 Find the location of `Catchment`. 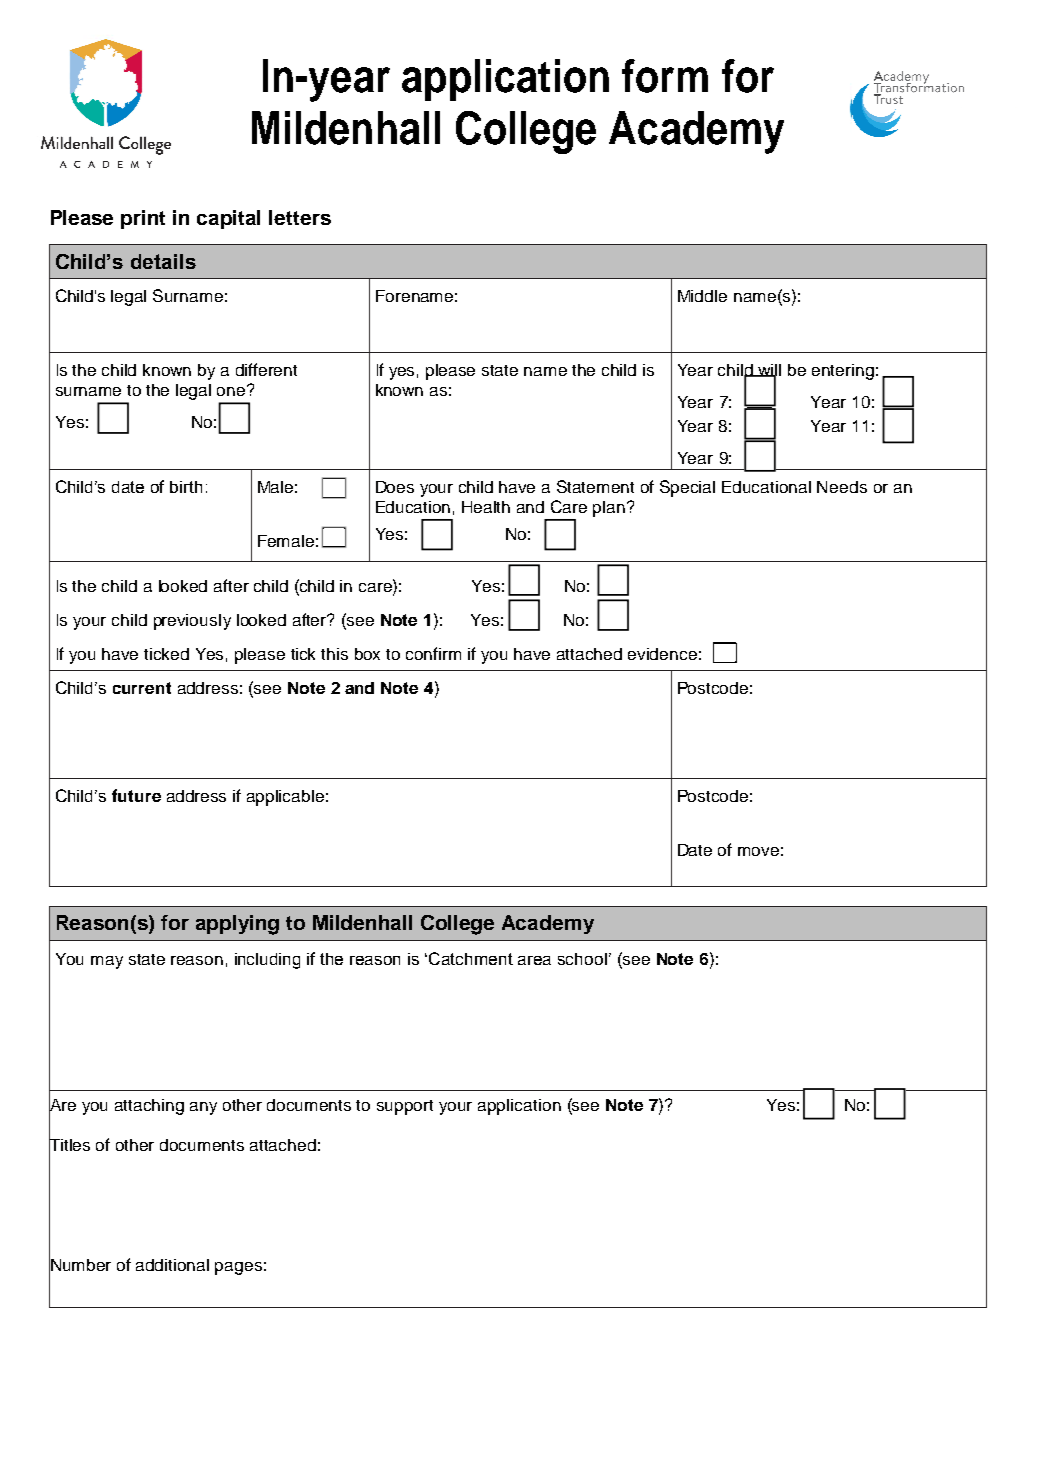

Catchment is located at coordinates (471, 958).
